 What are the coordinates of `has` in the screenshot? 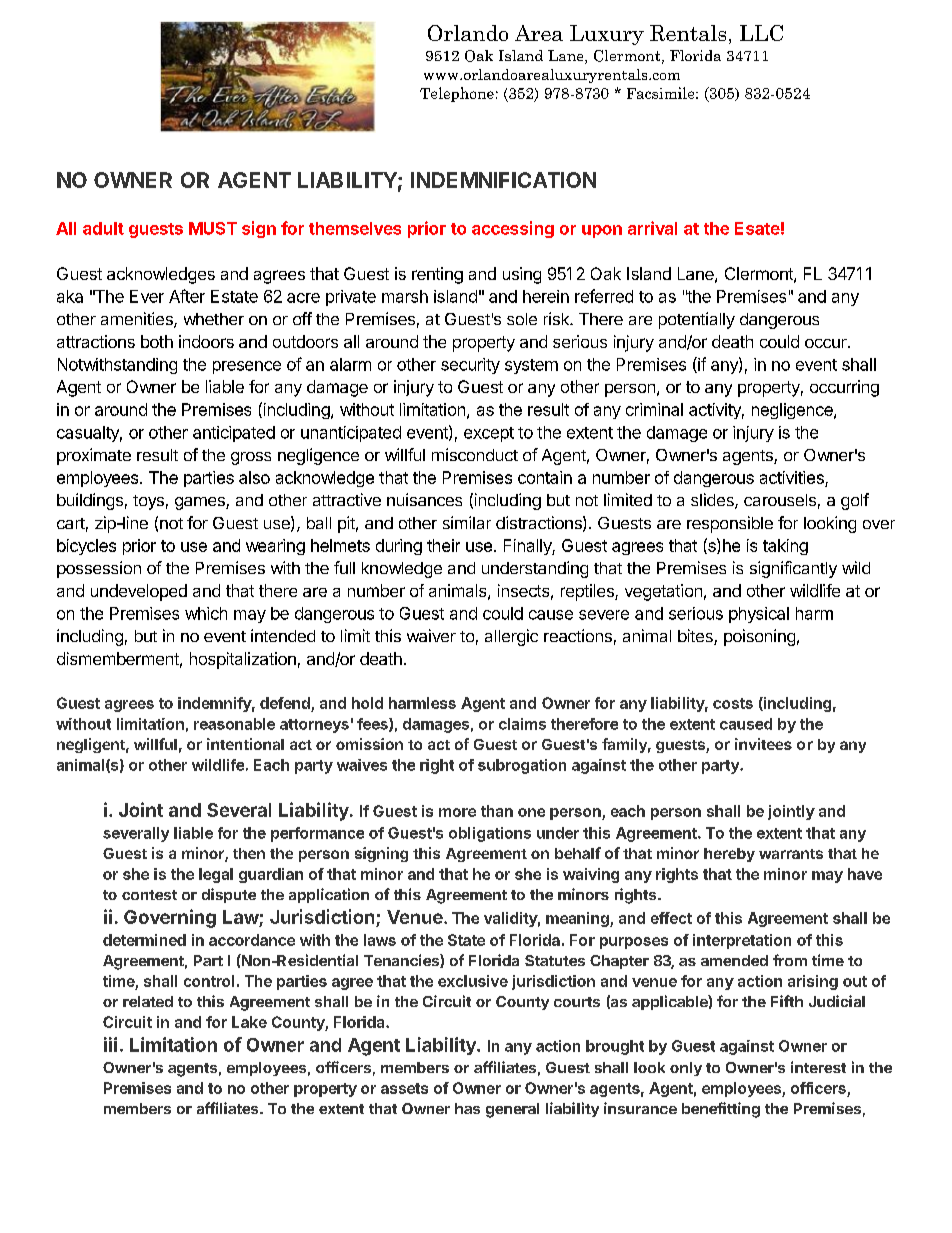 It's located at (467, 1108).
